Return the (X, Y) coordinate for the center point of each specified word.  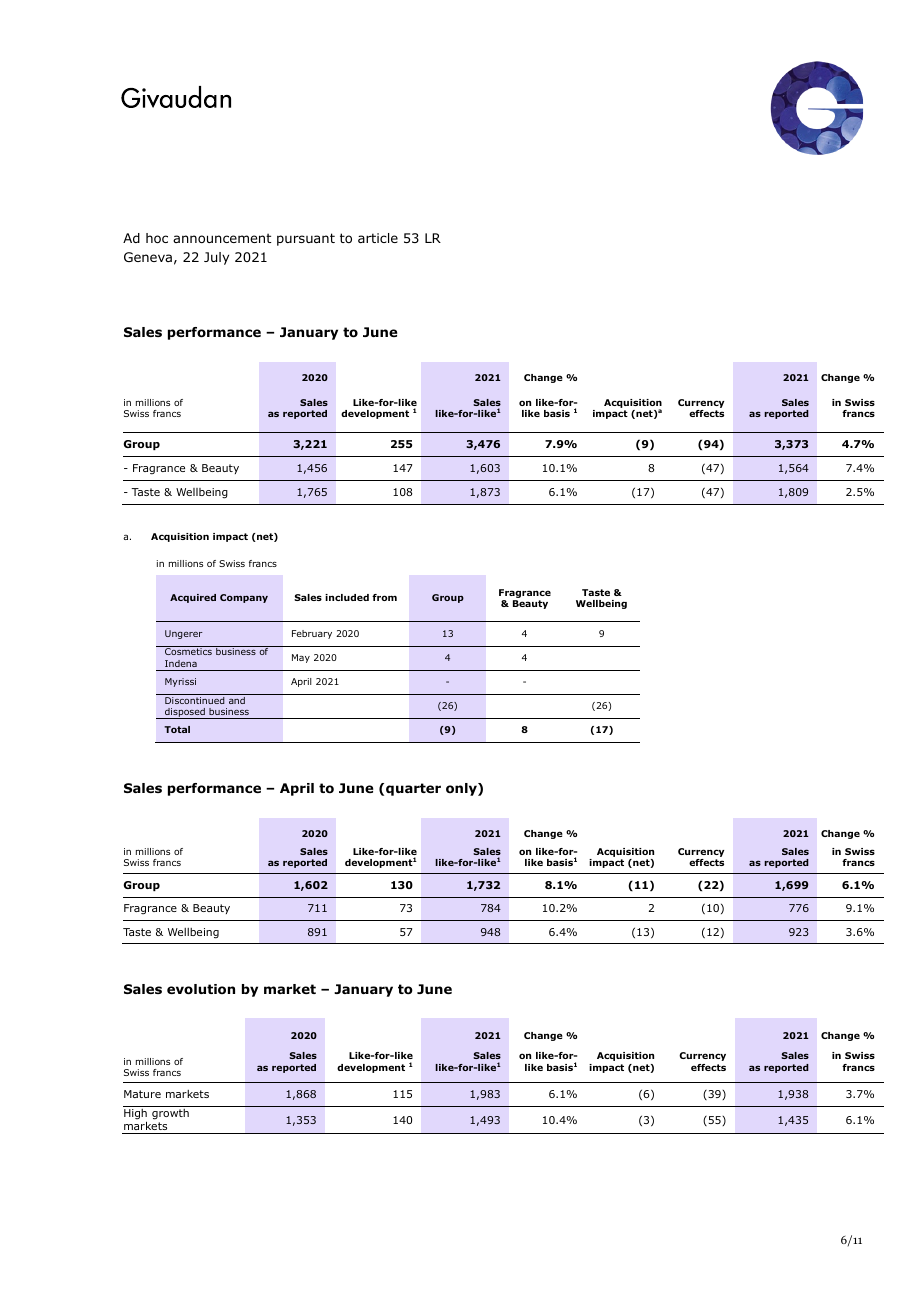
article (378, 238)
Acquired (193, 598)
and (237, 700)
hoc (157, 238)
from (384, 597)
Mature (142, 1094)
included (347, 597)
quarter (413, 789)
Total (177, 729)
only (462, 789)
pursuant (306, 239)
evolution (201, 989)
